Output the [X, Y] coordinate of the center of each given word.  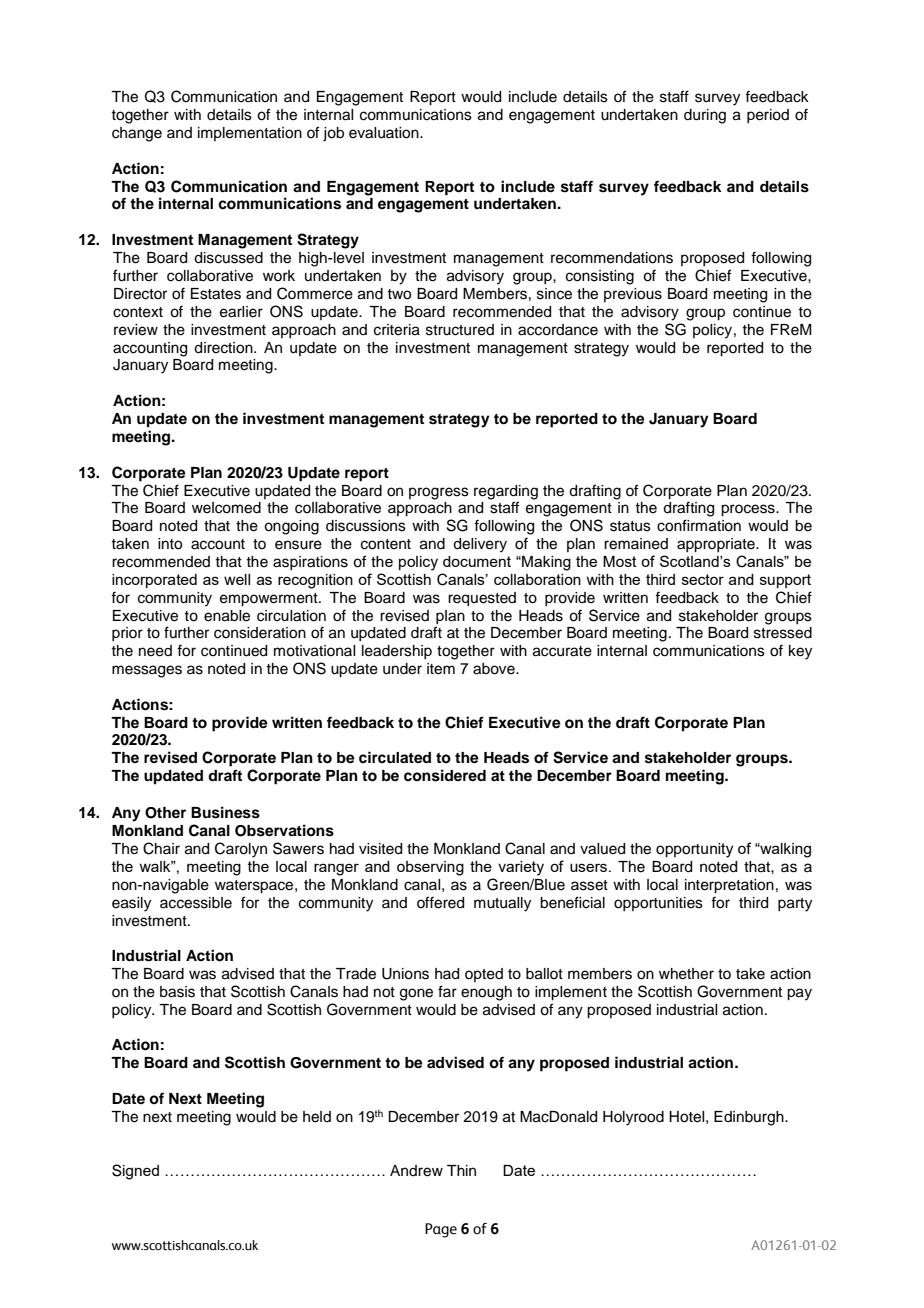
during [705, 116]
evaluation [385, 133]
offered [440, 902]
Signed [135, 1172]
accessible [196, 903]
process [749, 510]
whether [686, 974]
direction [224, 348]
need [155, 651]
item [441, 669]
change [137, 134]
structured [460, 330]
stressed [783, 633]
